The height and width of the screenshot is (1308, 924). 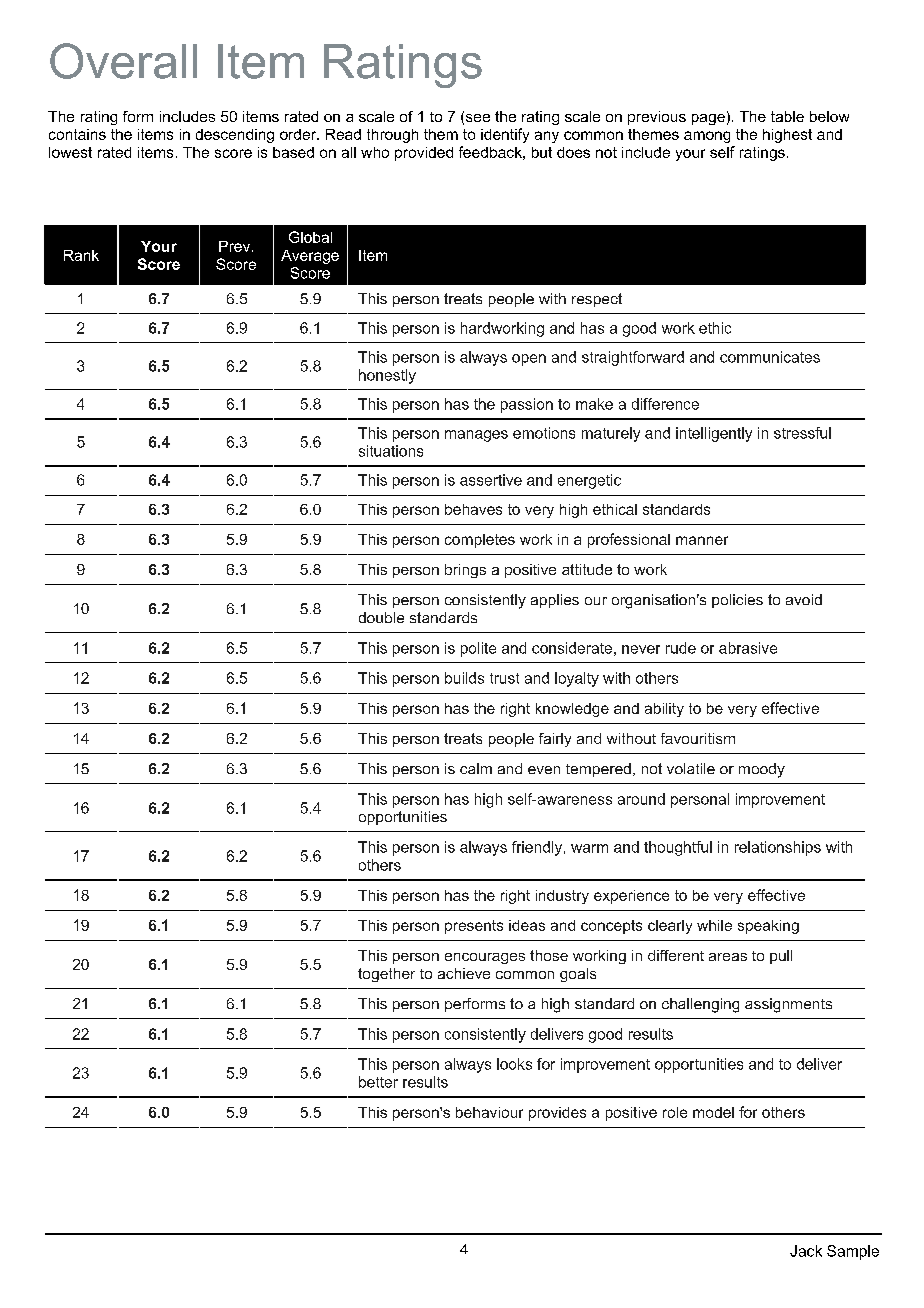 What do you see at coordinates (778, 848) in the screenshot?
I see `relationships` at bounding box center [778, 848].
